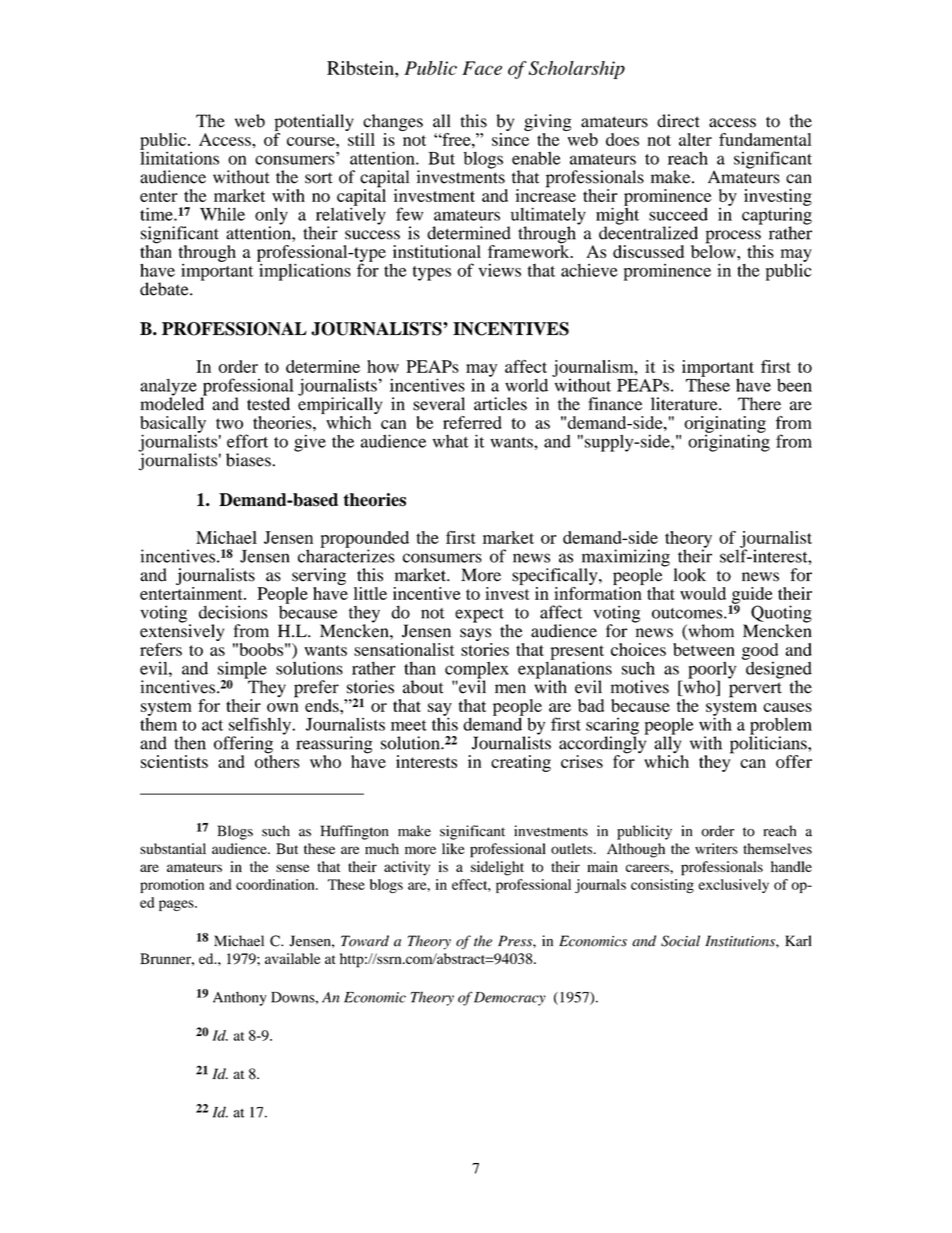  What do you see at coordinates (510, 999) in the screenshot?
I see `Democracy` at bounding box center [510, 999].
